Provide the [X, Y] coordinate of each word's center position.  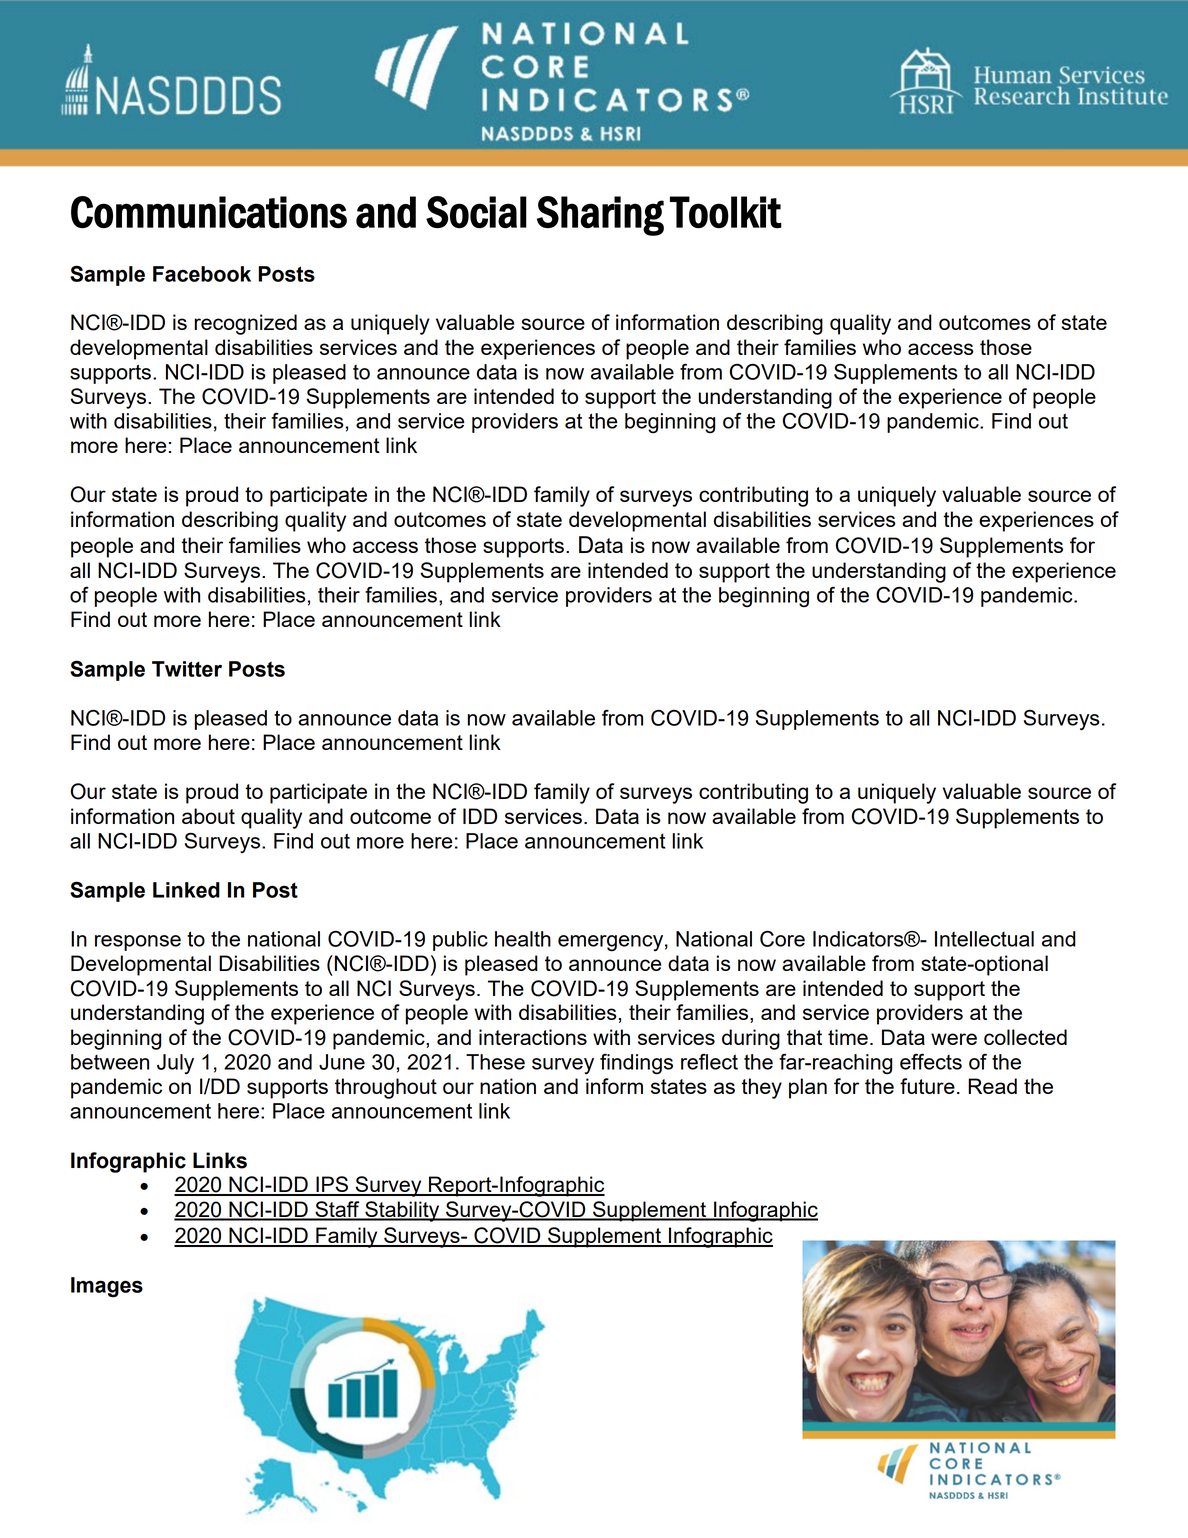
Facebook [202, 274]
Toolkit [726, 212]
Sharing [600, 216]
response [138, 943]
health [523, 939]
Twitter [187, 669]
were [954, 1039]
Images [107, 1287]
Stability [402, 1211]
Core [782, 939]
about [208, 816]
